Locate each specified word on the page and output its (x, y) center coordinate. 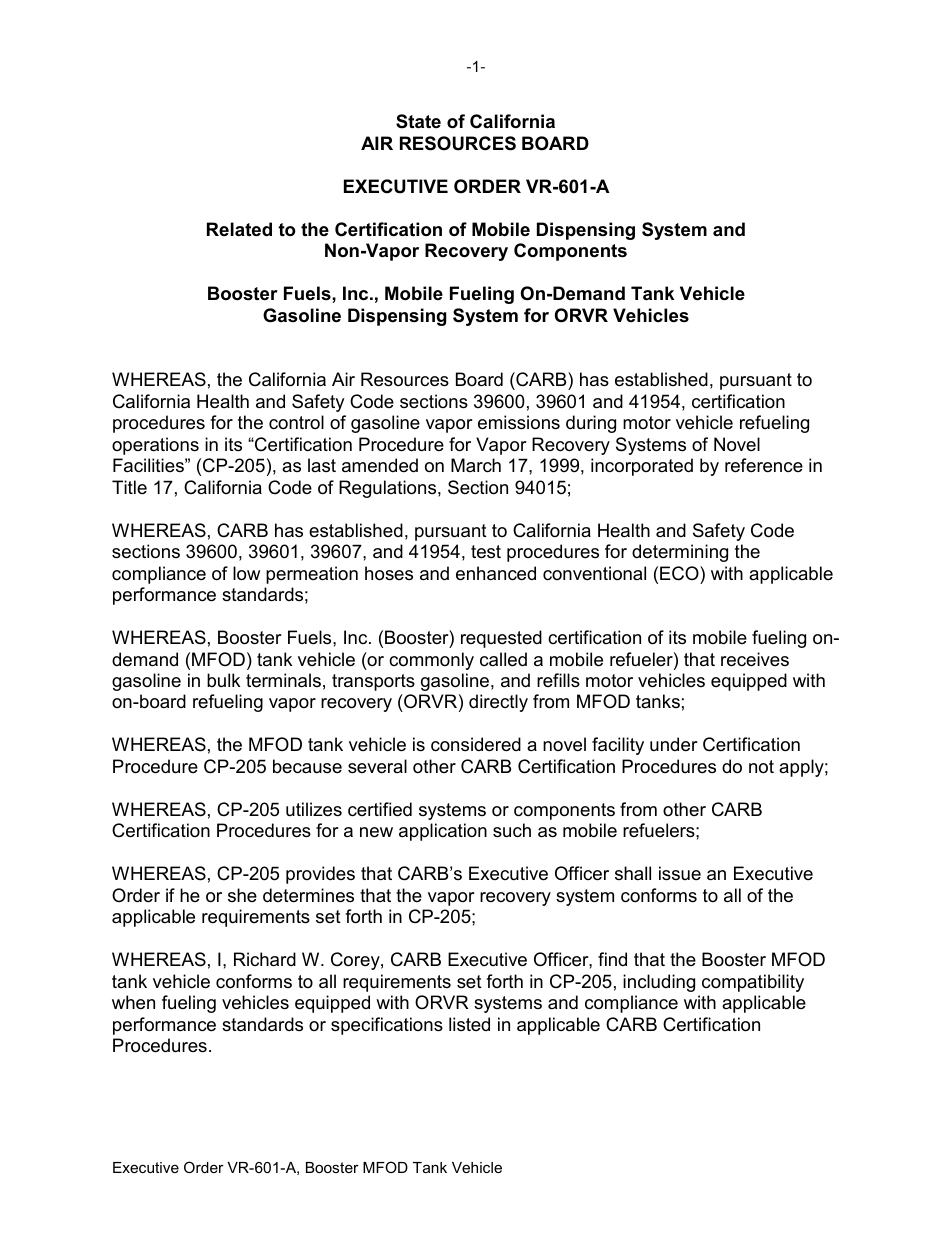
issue (680, 873)
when (133, 1002)
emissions (519, 422)
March (476, 465)
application (443, 832)
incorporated (642, 467)
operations (155, 446)
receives (755, 659)
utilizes (314, 809)
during (591, 424)
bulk (223, 680)
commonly (431, 661)
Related (239, 229)
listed (469, 1024)
